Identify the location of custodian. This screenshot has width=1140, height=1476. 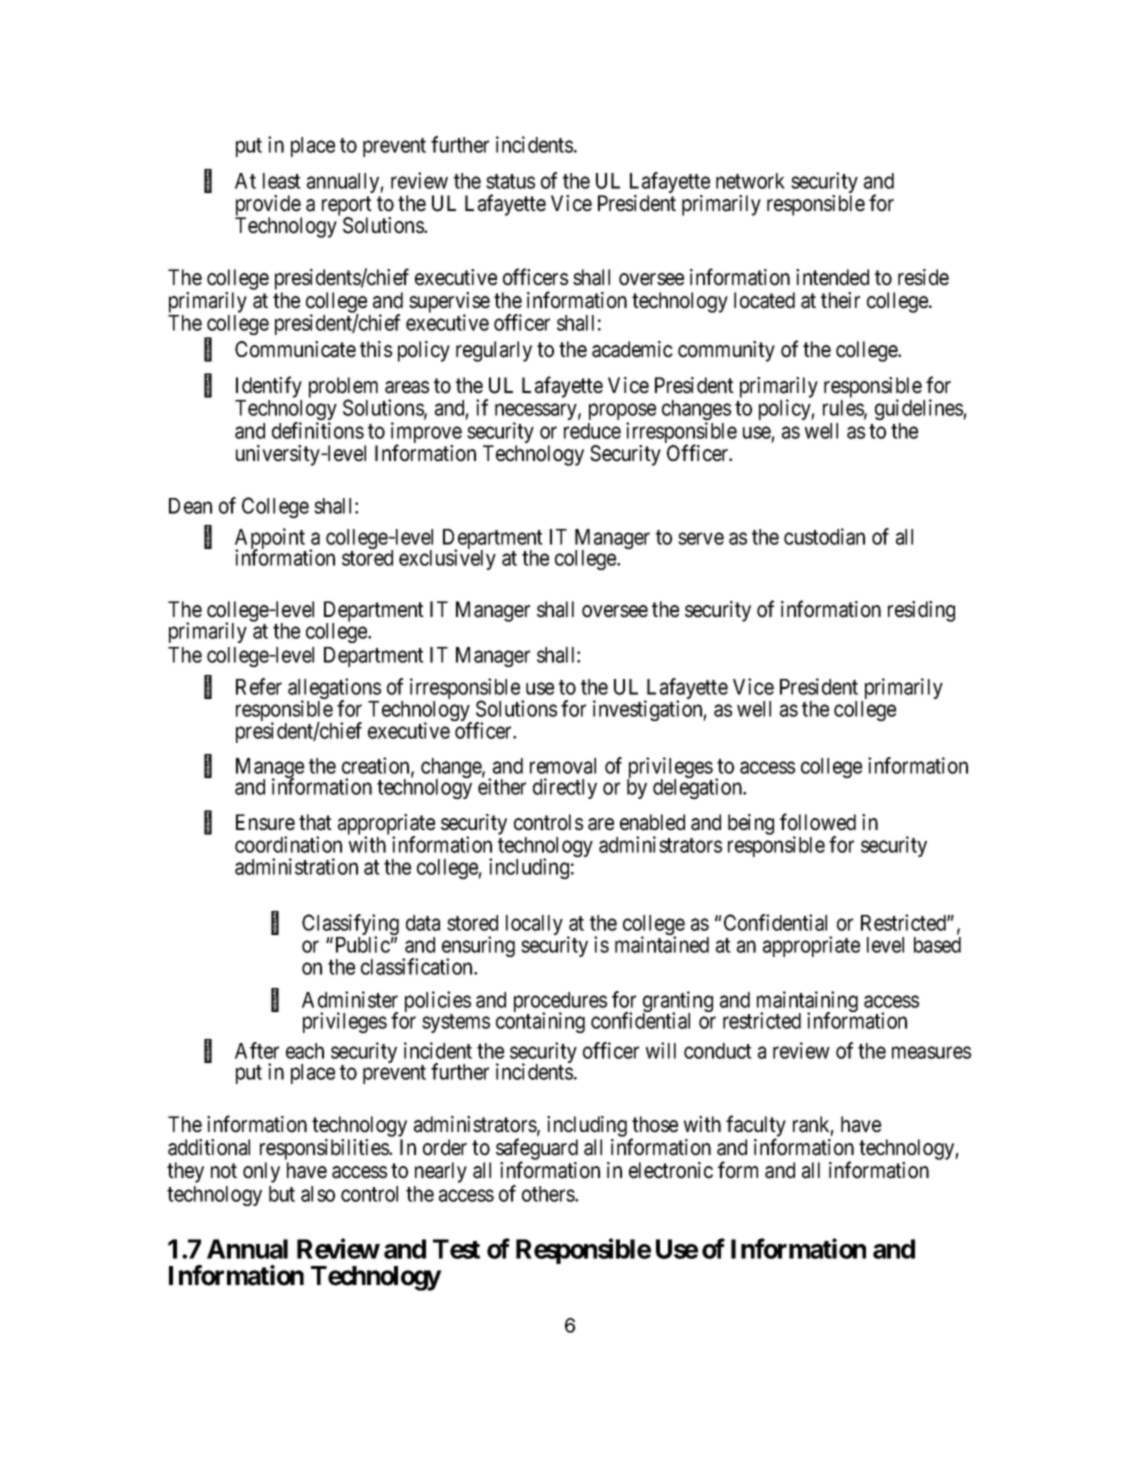
(824, 536).
